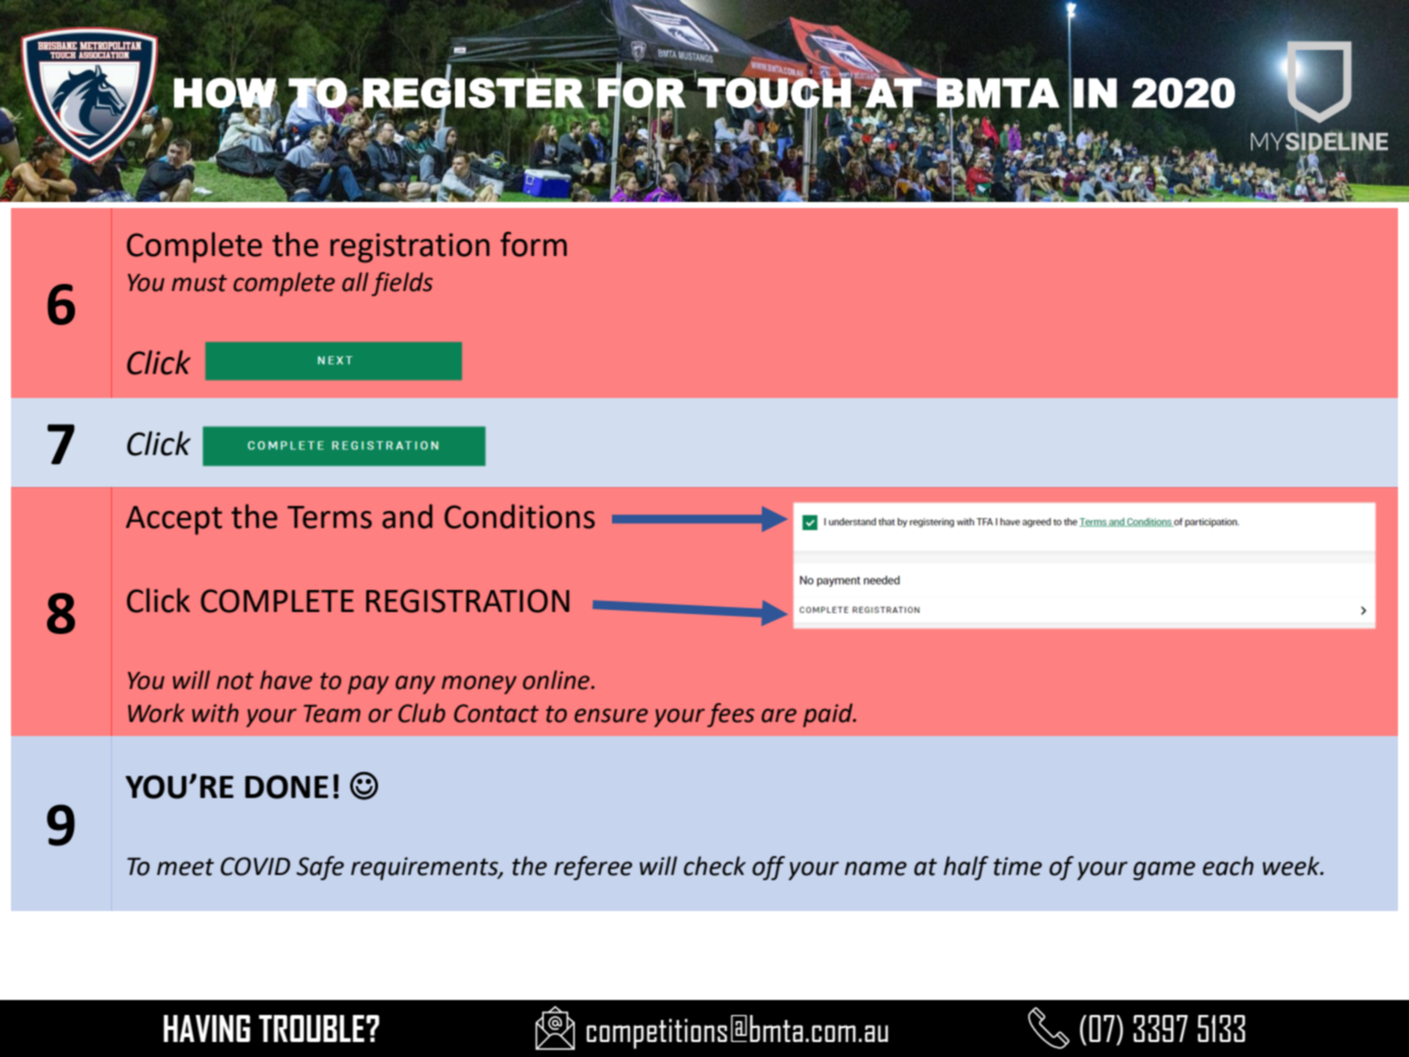 This screenshot has height=1057, width=1409. What do you see at coordinates (402, 284) in the screenshot?
I see `fields` at bounding box center [402, 284].
